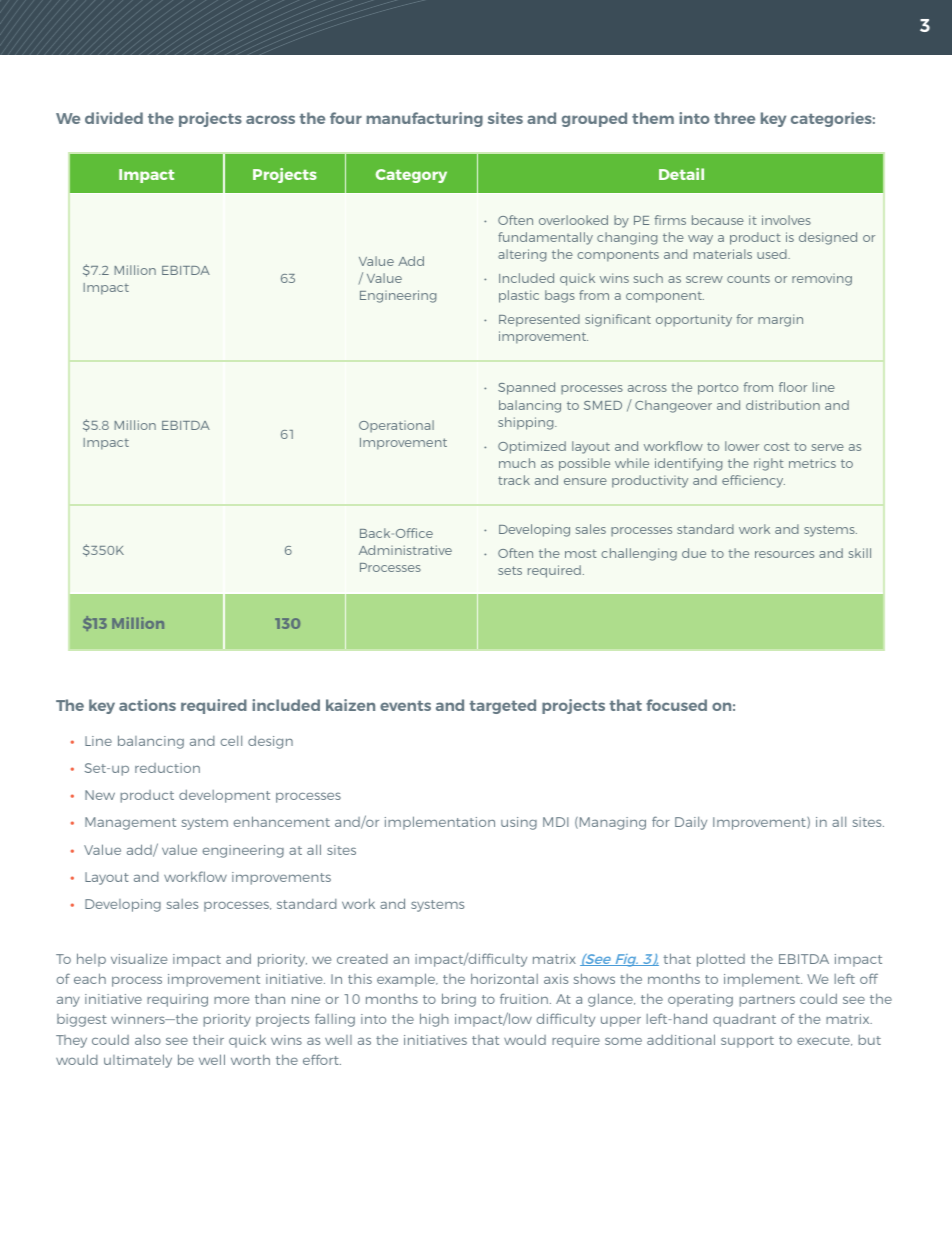 The image size is (952, 1233). What do you see at coordinates (167, 768) in the screenshot?
I see `reduction` at bounding box center [167, 768].
